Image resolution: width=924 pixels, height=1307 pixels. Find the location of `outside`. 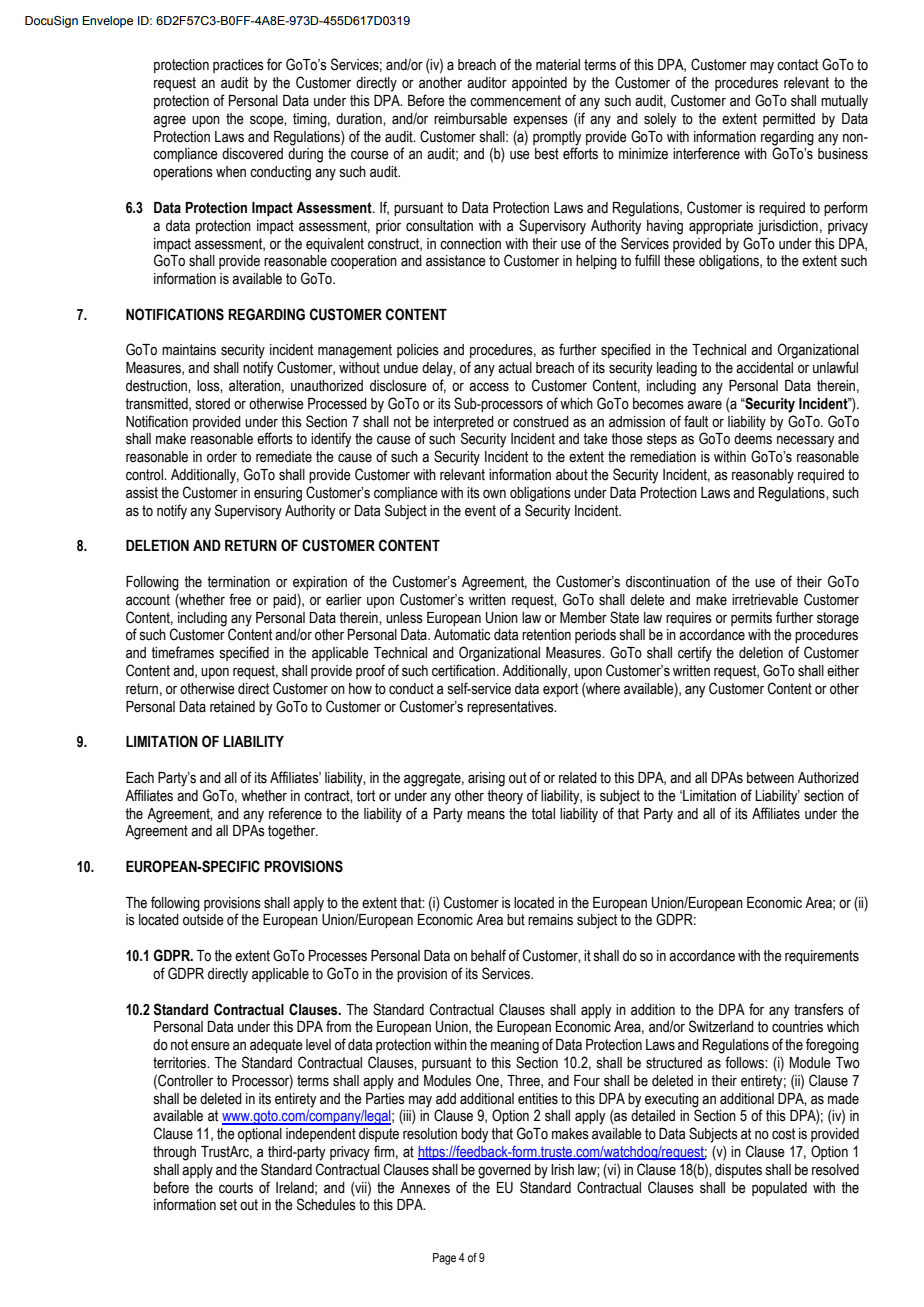

outside is located at coordinates (203, 920).
